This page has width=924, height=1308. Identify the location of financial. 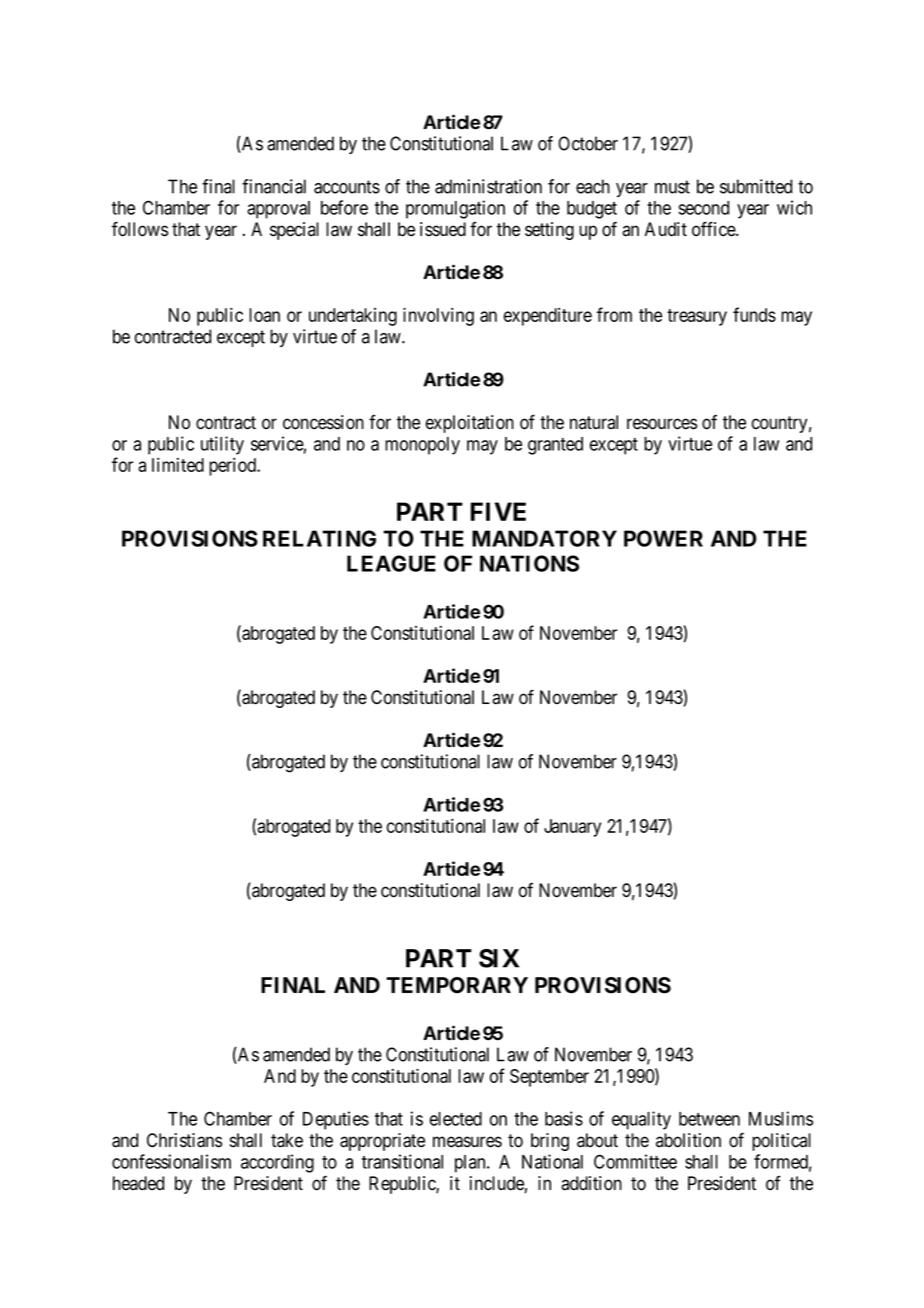
(274, 186).
